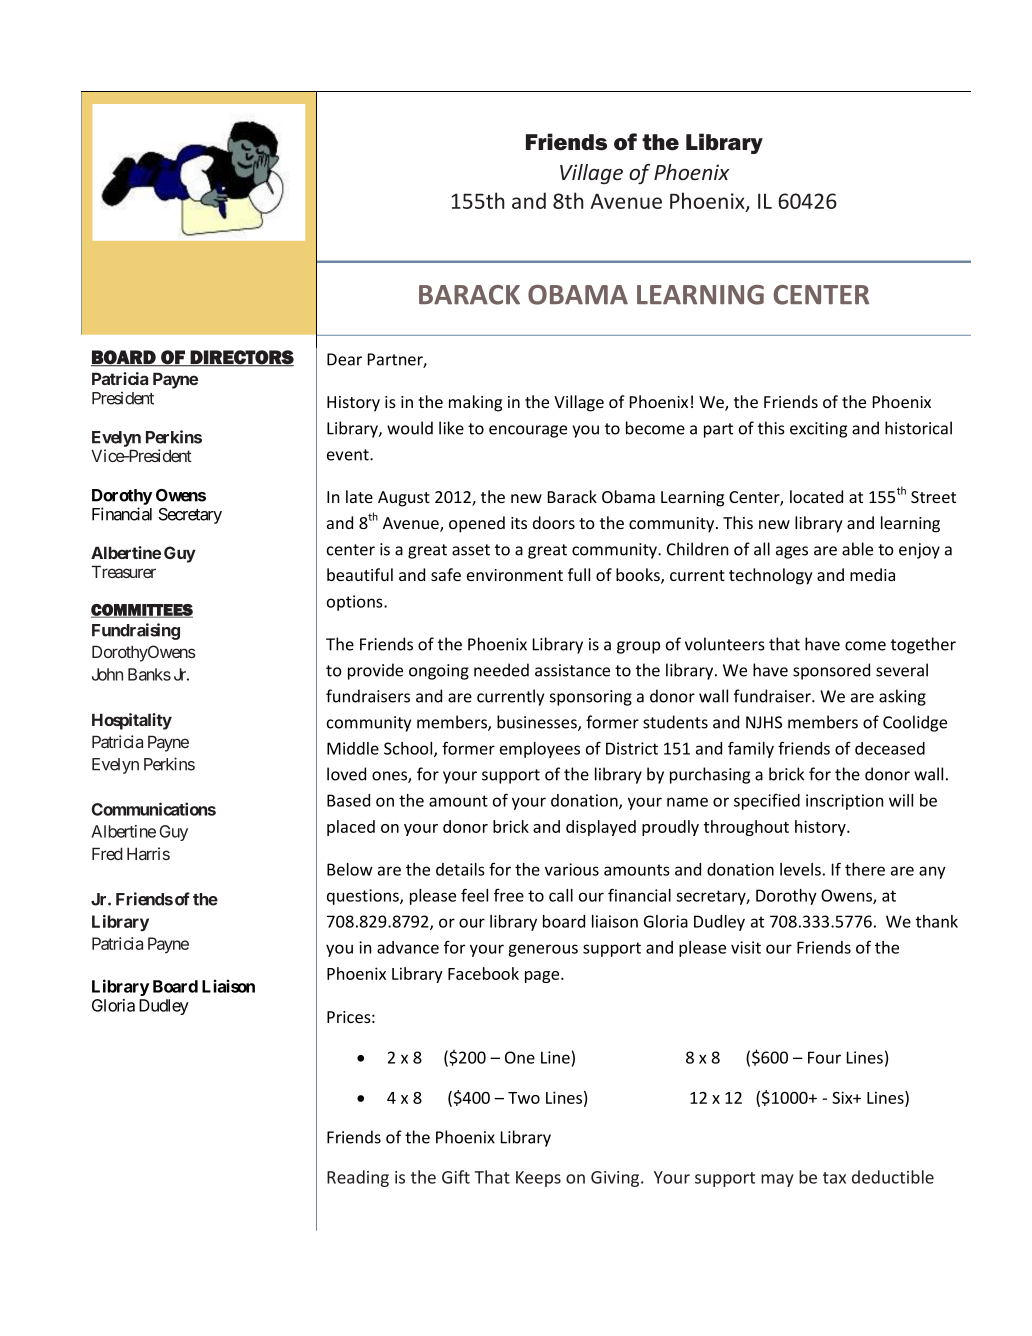  What do you see at coordinates (132, 721) in the screenshot?
I see `Hospitality` at bounding box center [132, 721].
